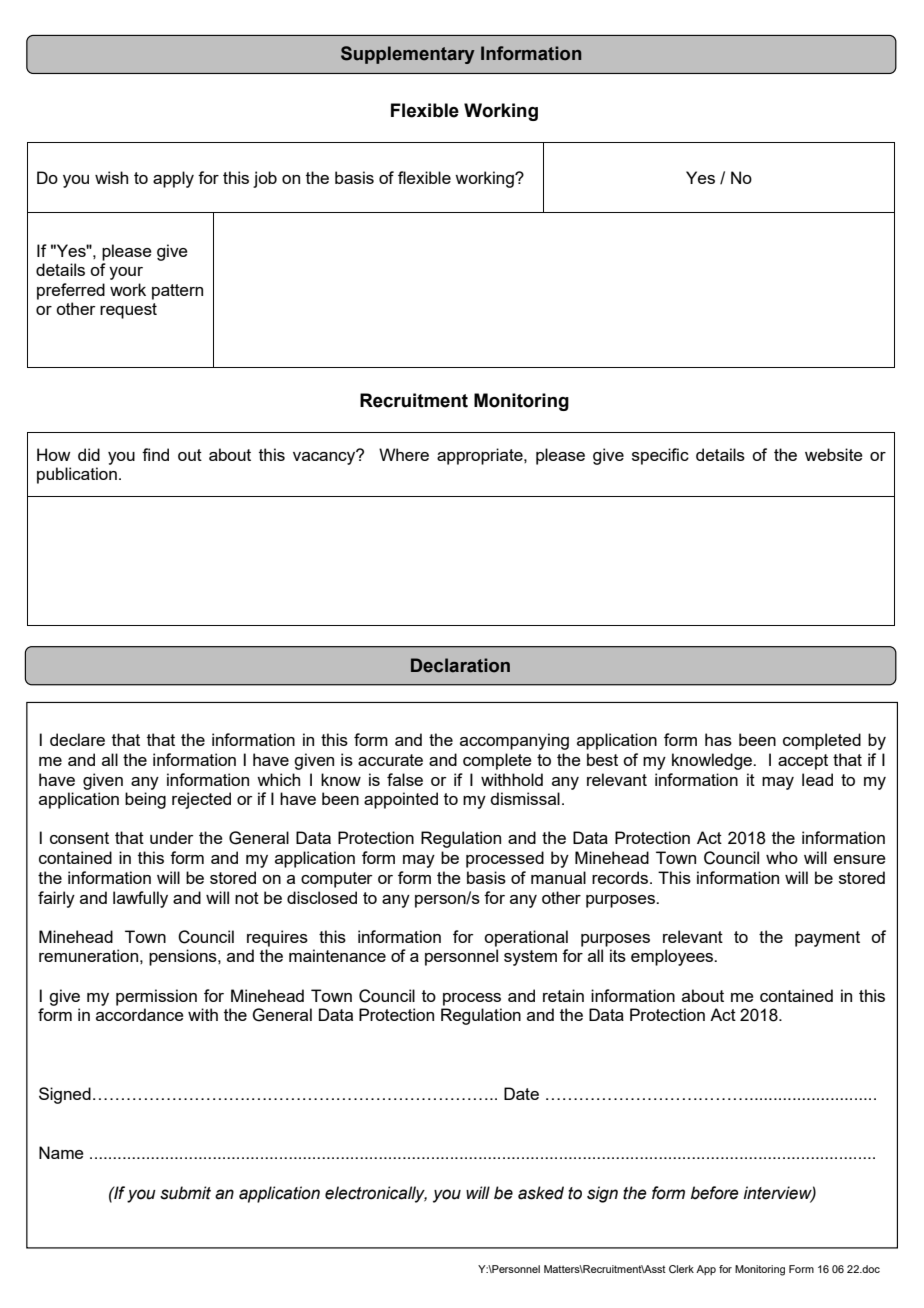 The image size is (924, 1308). Describe the element at coordinates (77, 475) in the screenshot. I see `publication` at that location.
